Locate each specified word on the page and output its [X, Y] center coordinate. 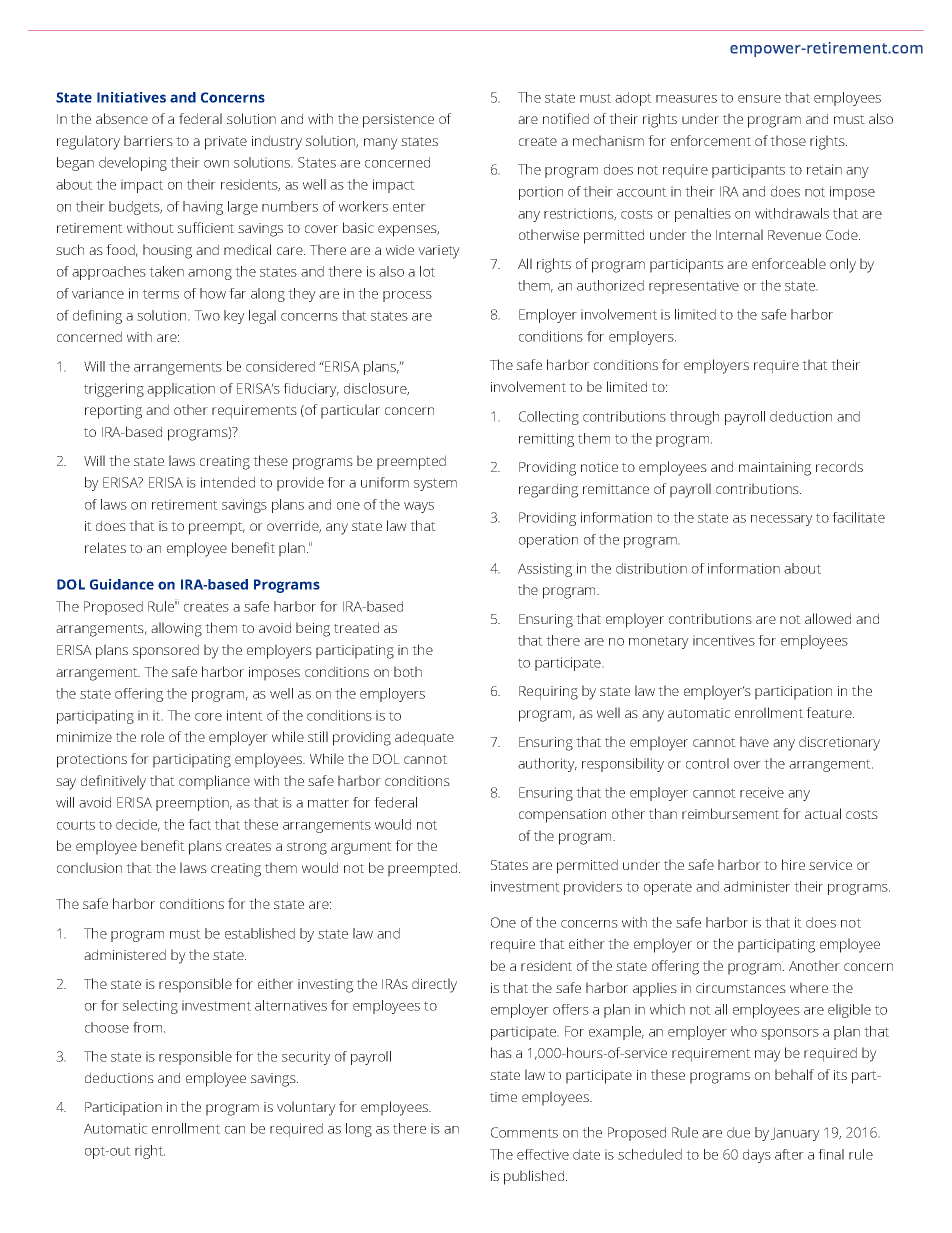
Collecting [549, 418]
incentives [724, 640]
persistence [398, 121]
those [788, 140]
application [181, 390]
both [408, 671]
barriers [148, 140]
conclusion [89, 867]
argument [361, 848]
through [694, 418]
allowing [176, 629]
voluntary [306, 1108]
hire [793, 864]
